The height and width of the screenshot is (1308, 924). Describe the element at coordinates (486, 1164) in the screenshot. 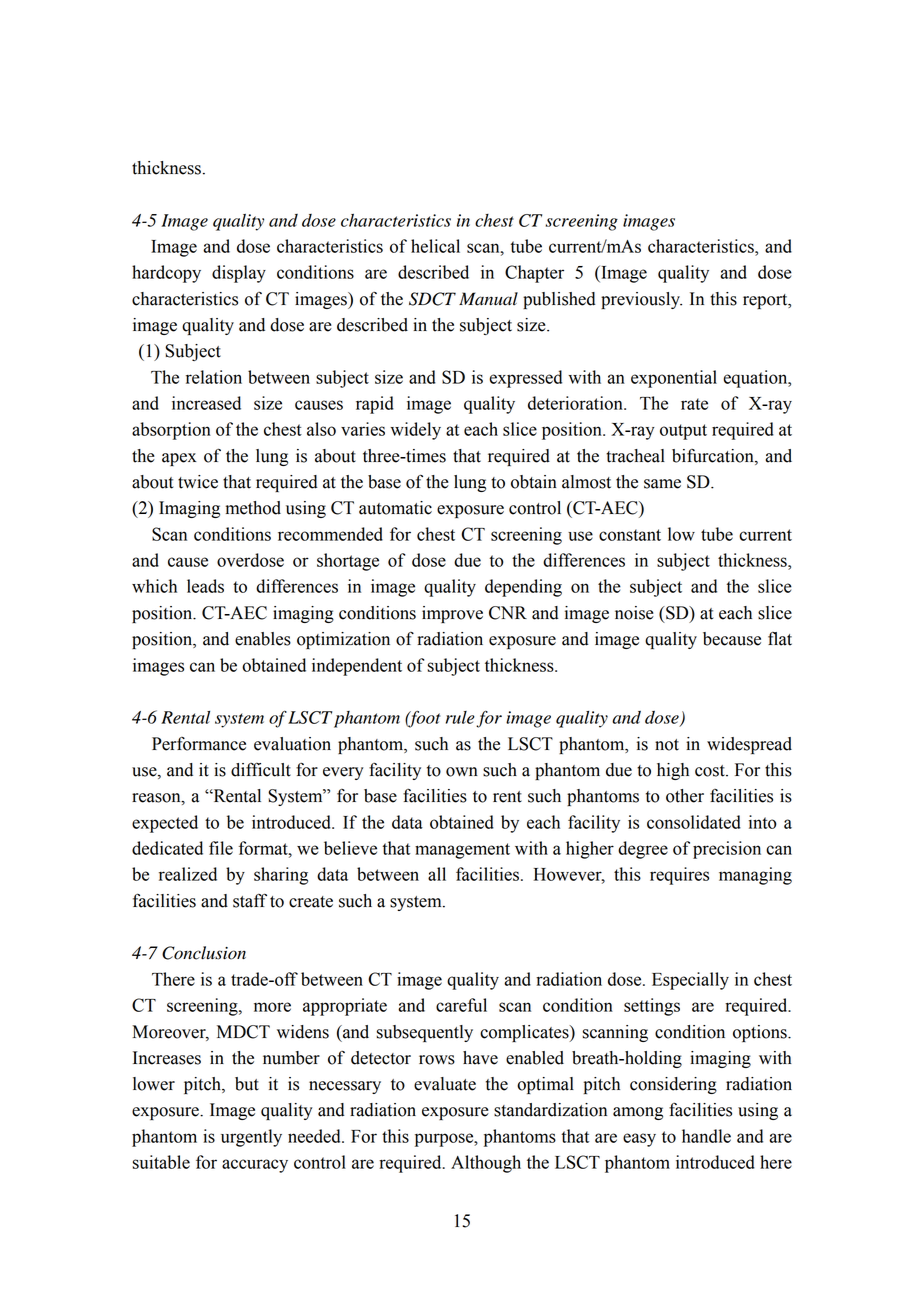

I see `Although` at that location.
